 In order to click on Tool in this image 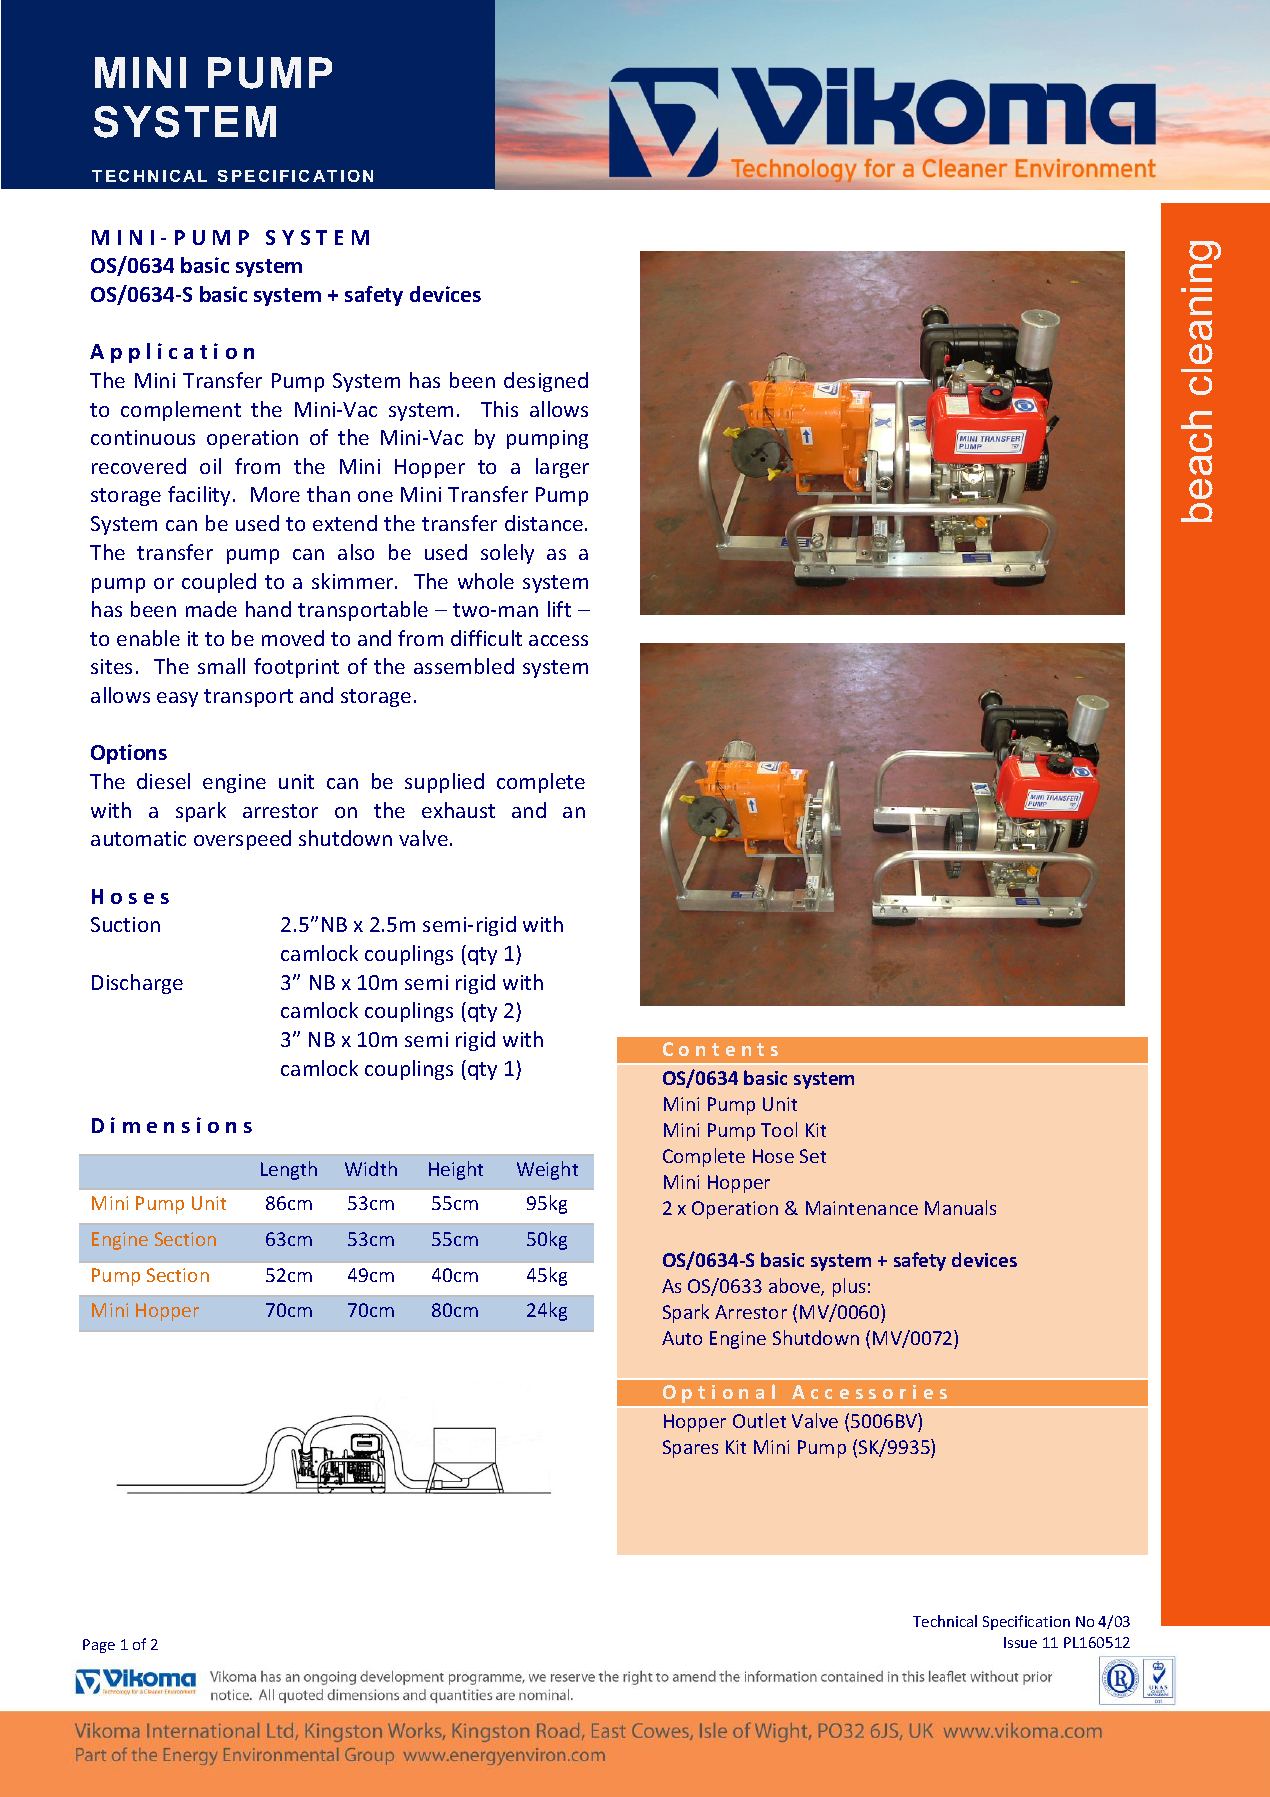, I will do `click(779, 1129)`.
